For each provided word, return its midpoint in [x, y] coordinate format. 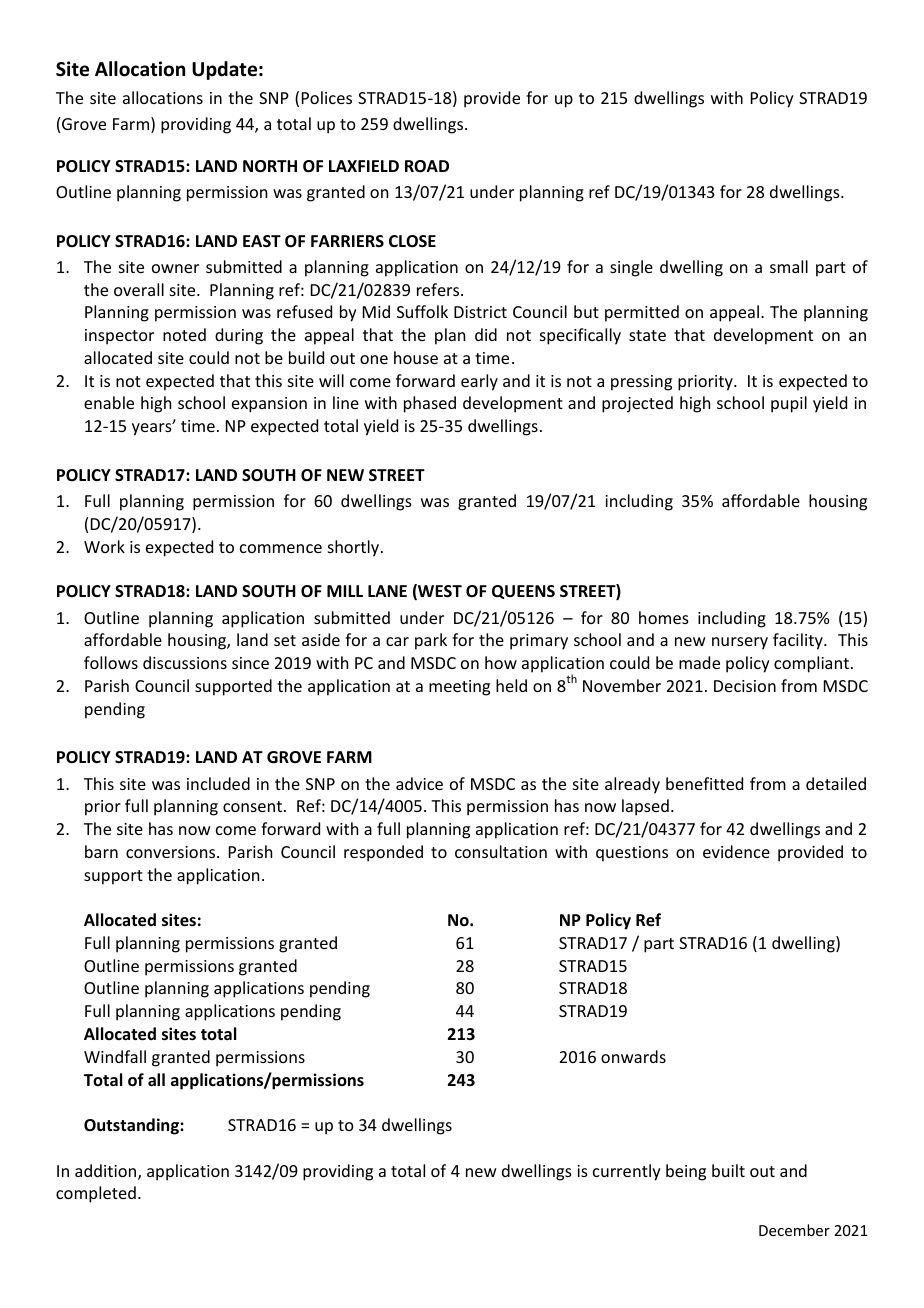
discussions [185, 662]
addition [107, 1172]
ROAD [427, 166]
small [789, 266]
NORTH [270, 166]
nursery [740, 643]
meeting [459, 688]
